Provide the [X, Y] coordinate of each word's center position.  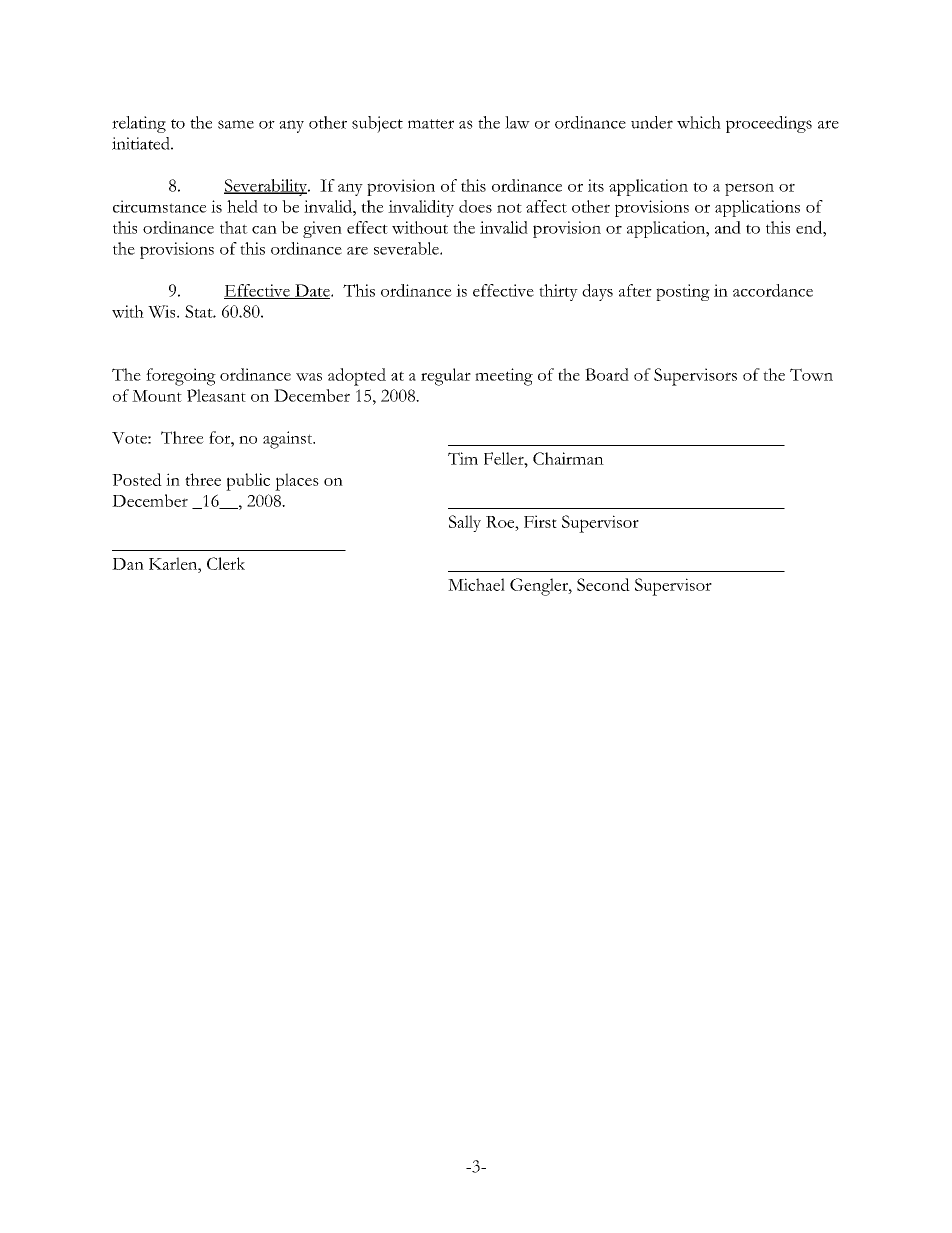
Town [811, 374]
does [475, 206]
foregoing [181, 377]
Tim [463, 458]
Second [603, 584]
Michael [476, 584]
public [248, 482]
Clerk [226, 563]
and [728, 227]
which [699, 122]
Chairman [568, 458]
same [236, 124]
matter [431, 124]
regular [446, 377]
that [234, 227]
